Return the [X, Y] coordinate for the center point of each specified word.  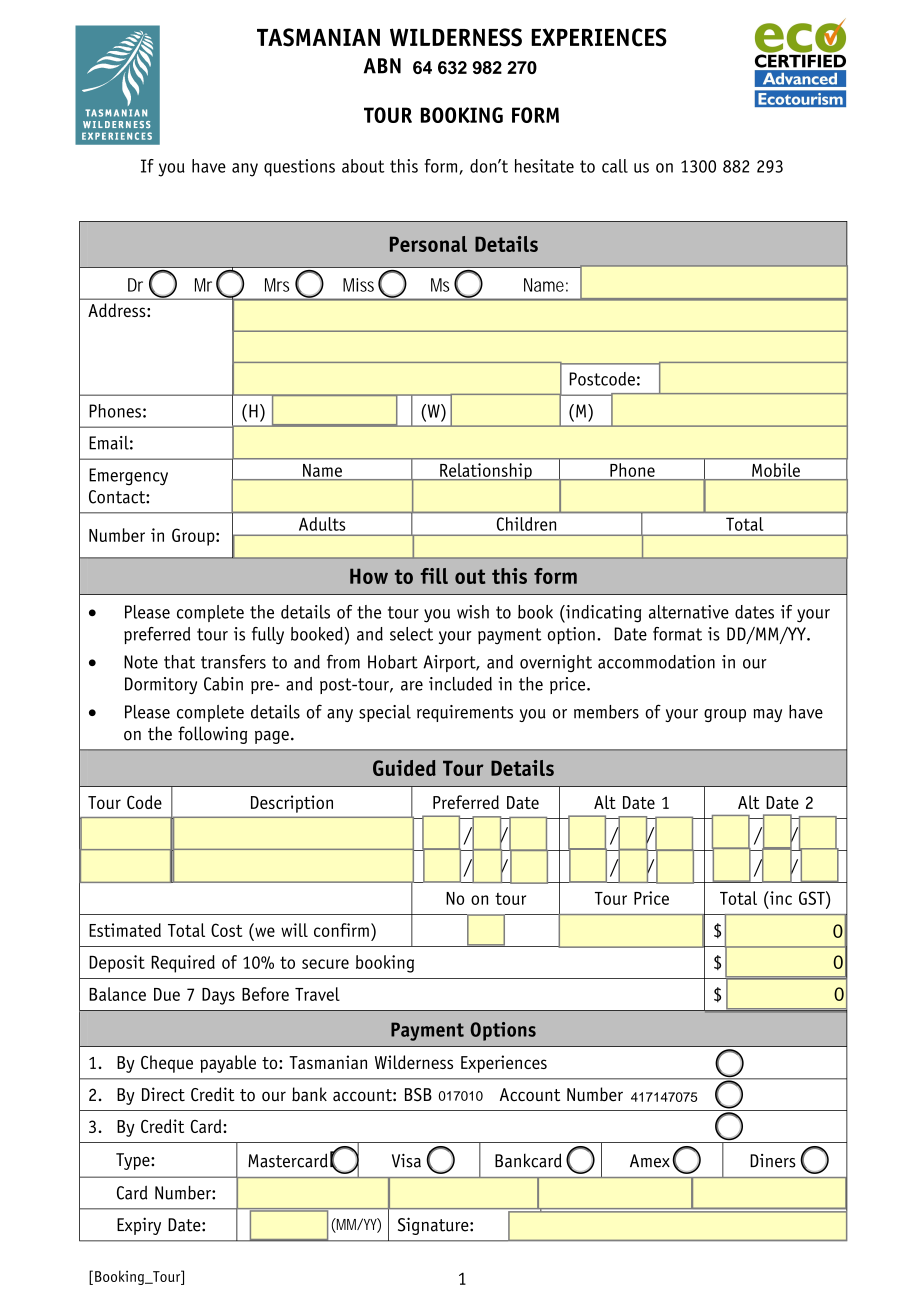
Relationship [486, 471]
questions [299, 168]
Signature [434, 1226]
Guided [404, 768]
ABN [382, 66]
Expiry [139, 1226]
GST [813, 898]
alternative [689, 612]
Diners [773, 1161]
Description [292, 804]
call [615, 166]
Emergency [128, 477]
